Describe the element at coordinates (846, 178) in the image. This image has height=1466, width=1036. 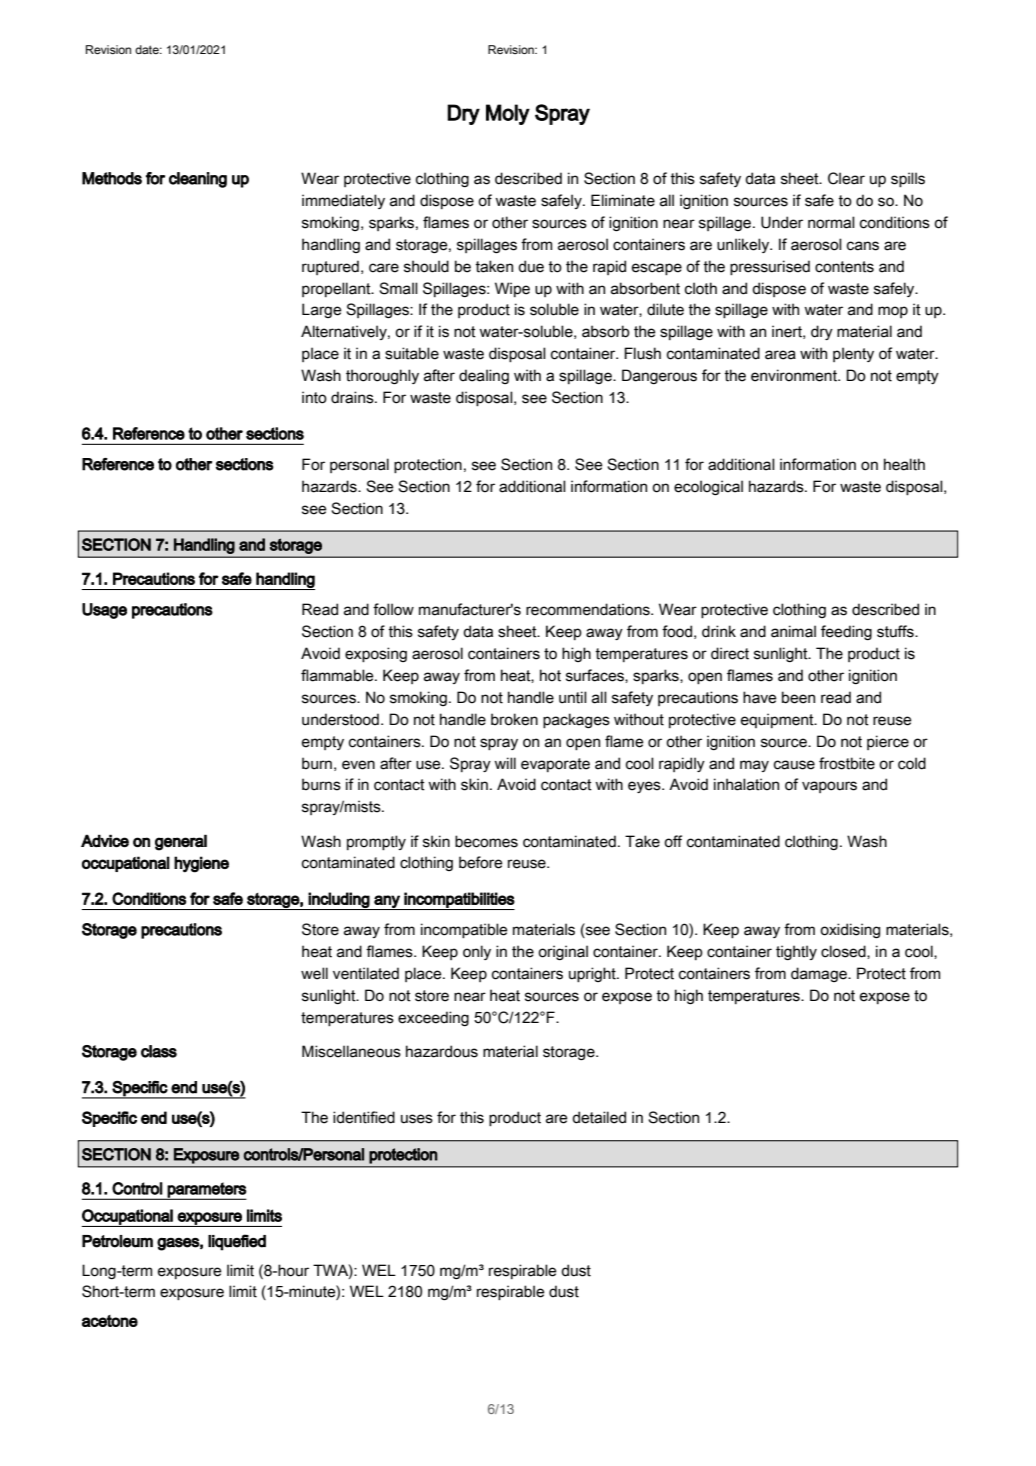
I see `Clear` at that location.
